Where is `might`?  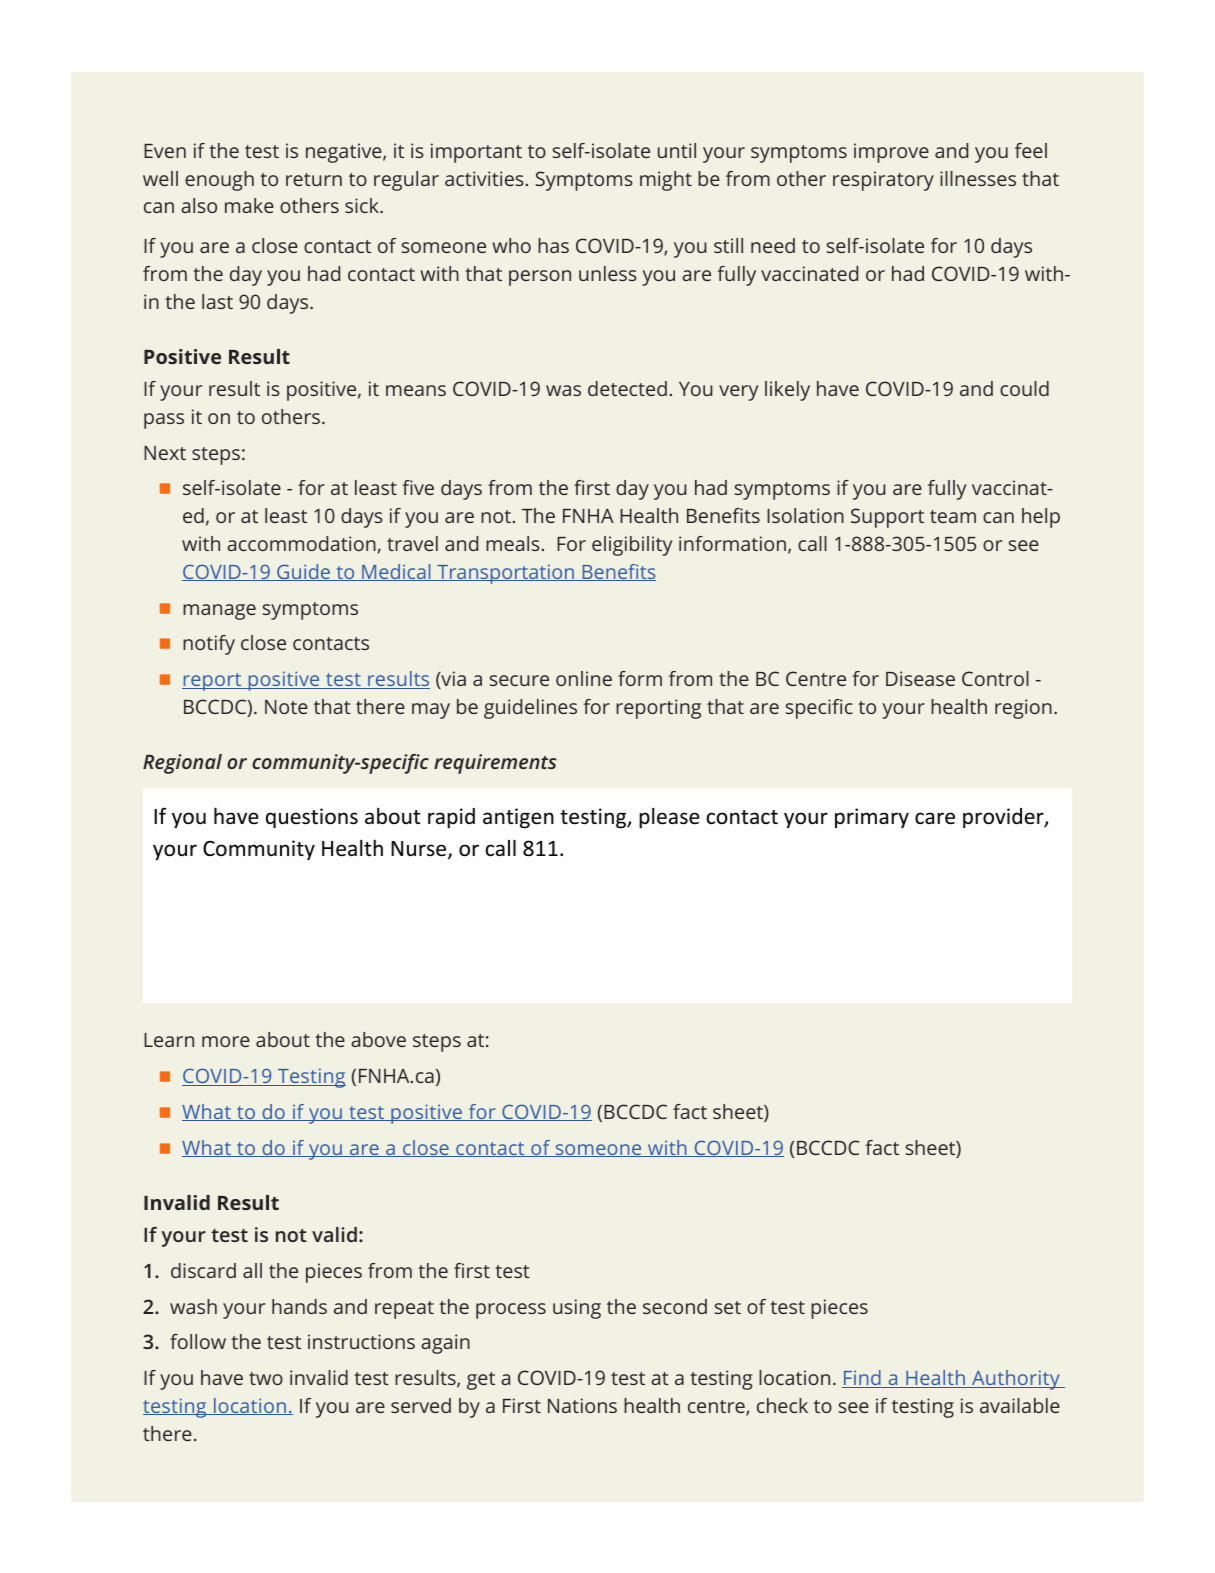
might is located at coordinates (666, 181).
